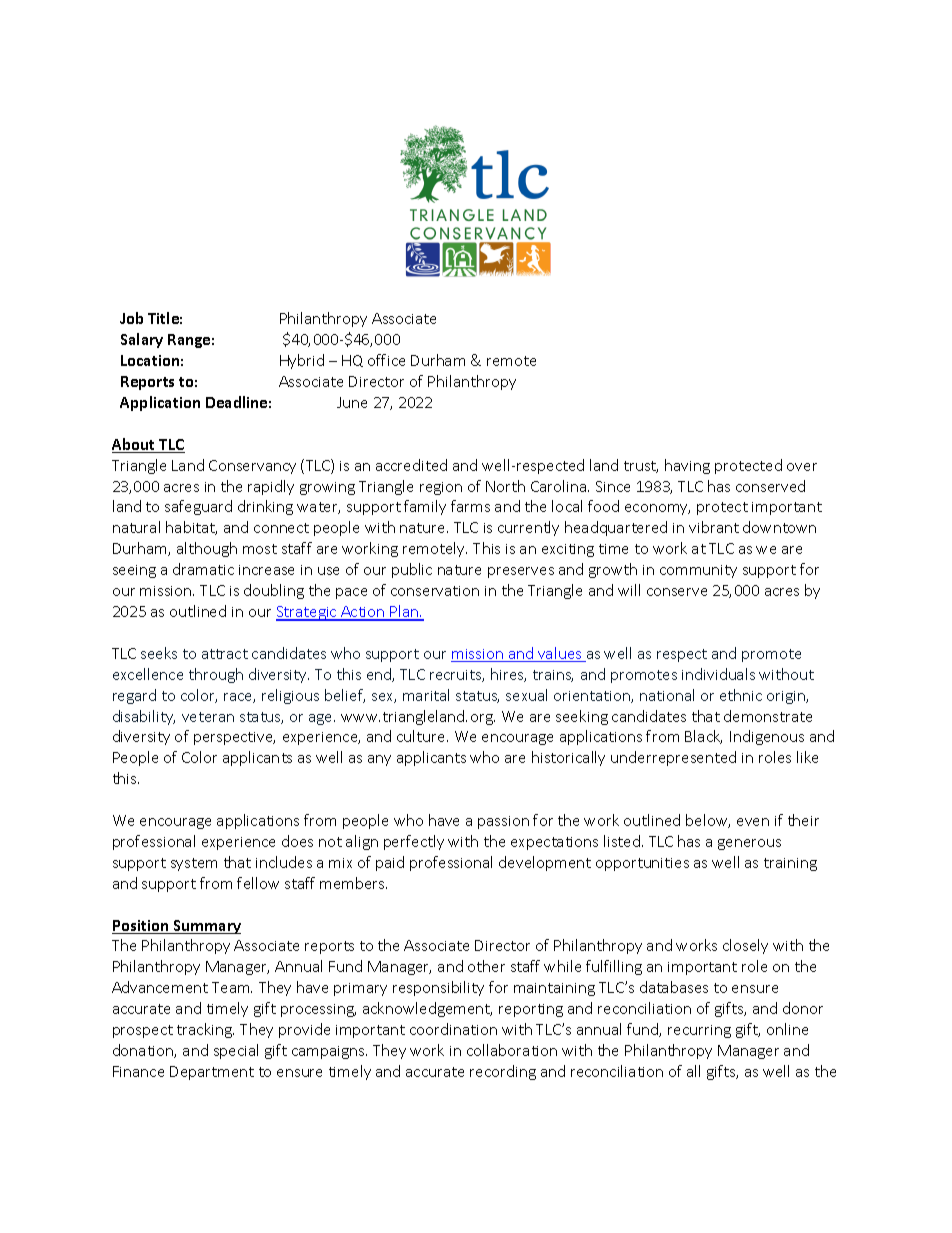 This document has height=1233, width=952. What do you see at coordinates (194, 864) in the document?
I see `system` at bounding box center [194, 864].
